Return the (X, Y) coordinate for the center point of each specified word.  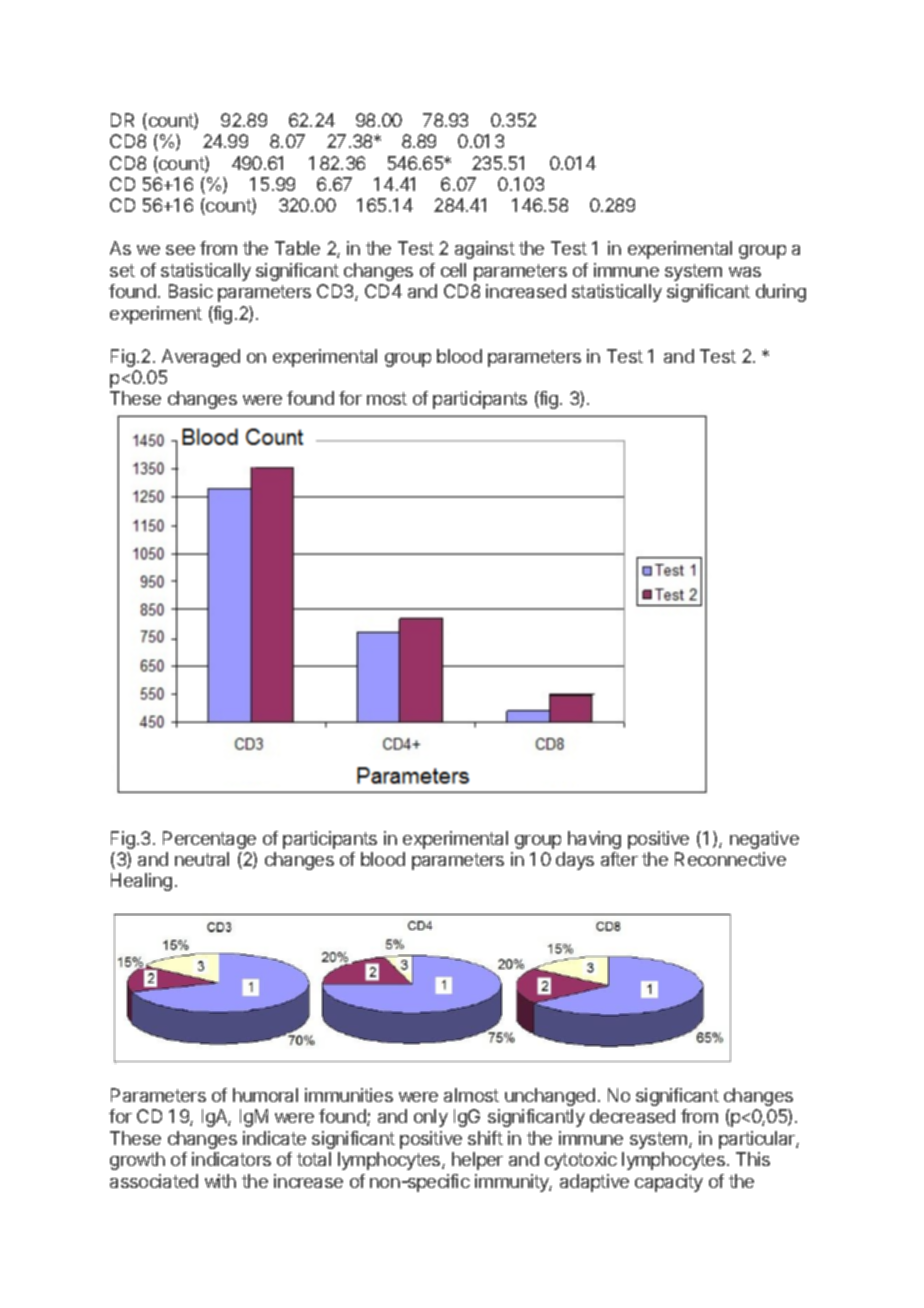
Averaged (201, 358)
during (781, 293)
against (485, 250)
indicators (231, 1159)
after (619, 859)
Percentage (209, 840)
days (575, 861)
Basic (191, 291)
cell (453, 270)
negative (764, 840)
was (745, 272)
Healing (141, 882)
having (594, 840)
